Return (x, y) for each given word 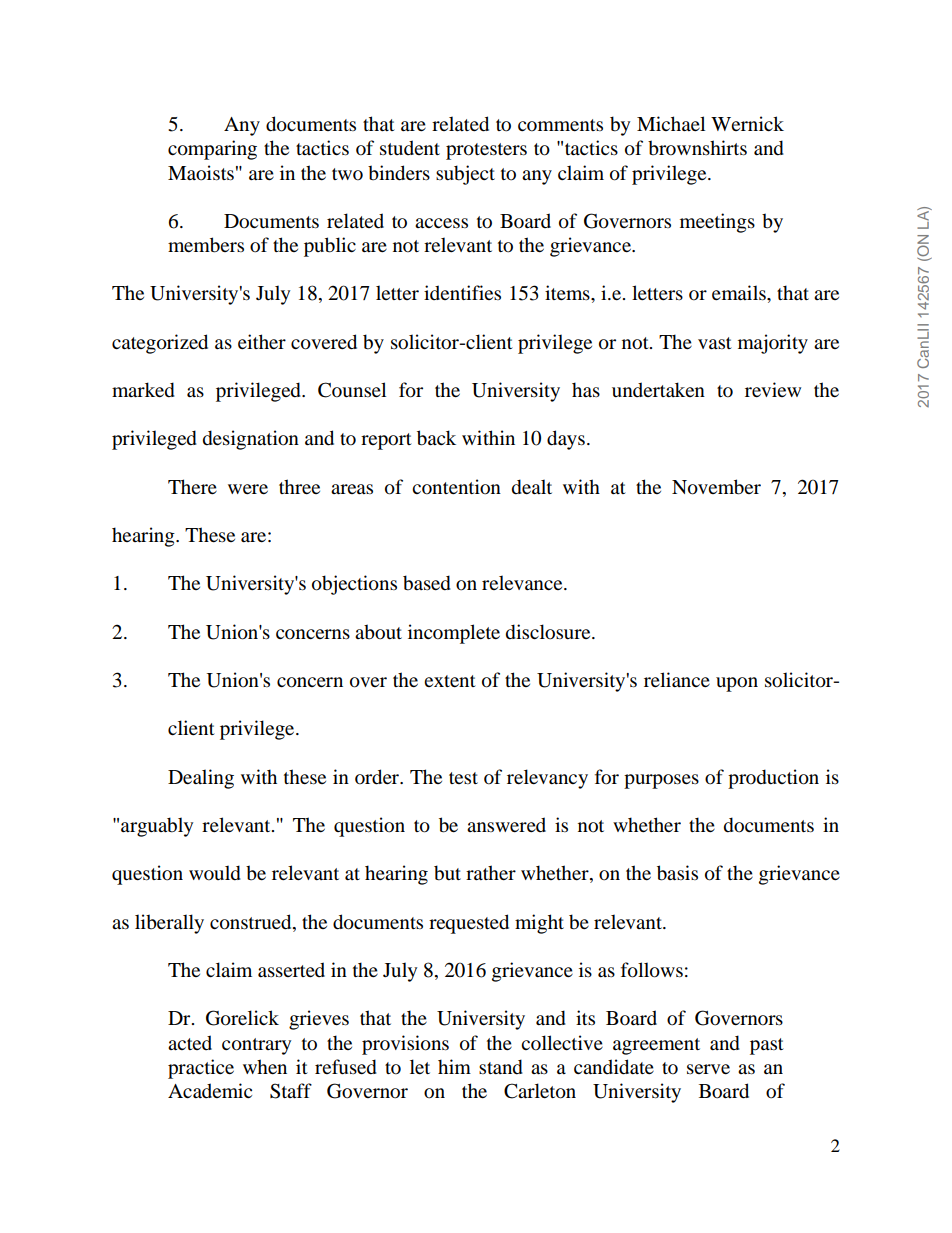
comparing (212, 150)
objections (354, 585)
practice (201, 1069)
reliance (677, 679)
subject (465, 175)
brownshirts (697, 148)
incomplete (454, 634)
